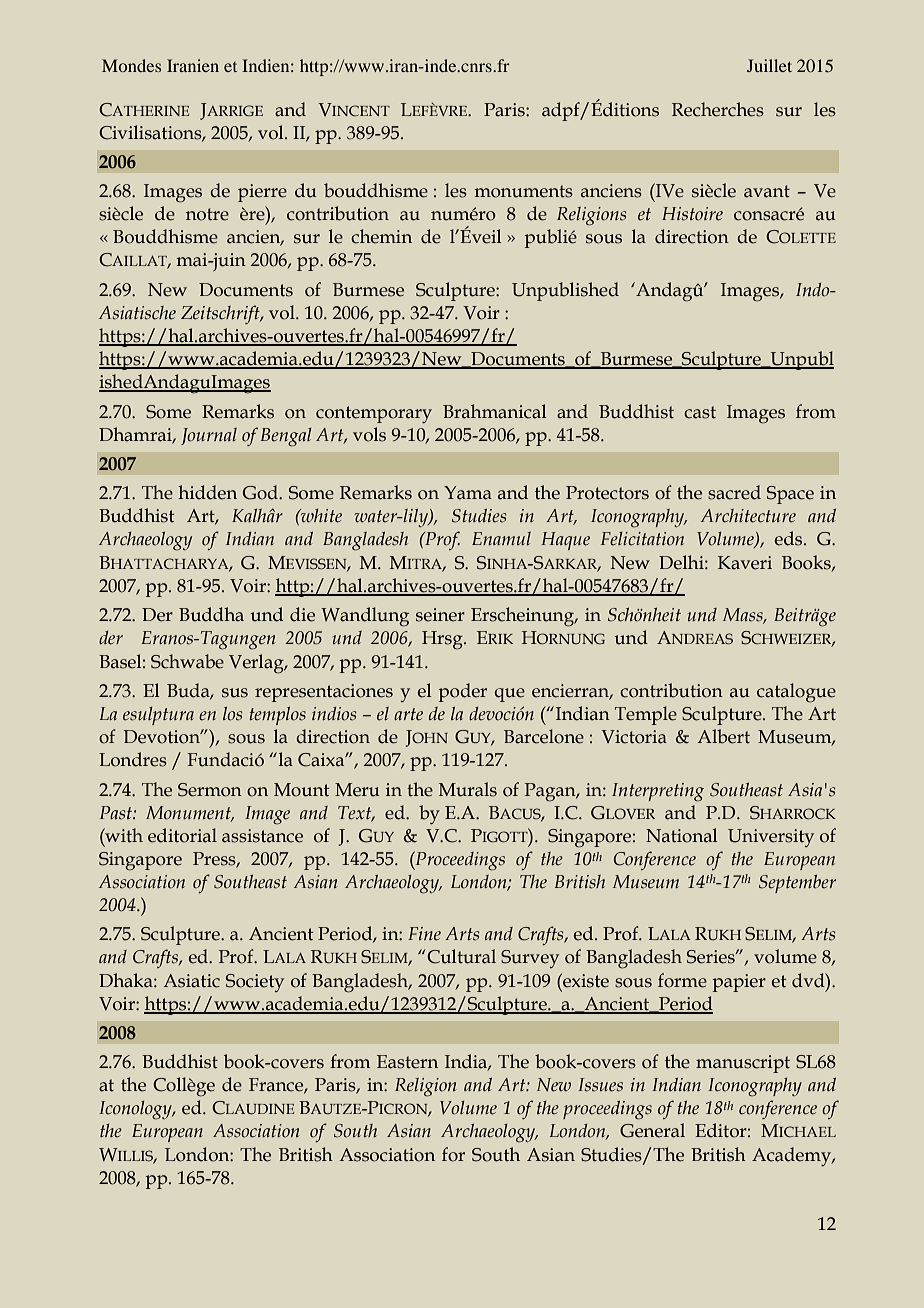 The image size is (924, 1308). What do you see at coordinates (407, 1062) in the screenshot?
I see `Eastern` at bounding box center [407, 1062].
